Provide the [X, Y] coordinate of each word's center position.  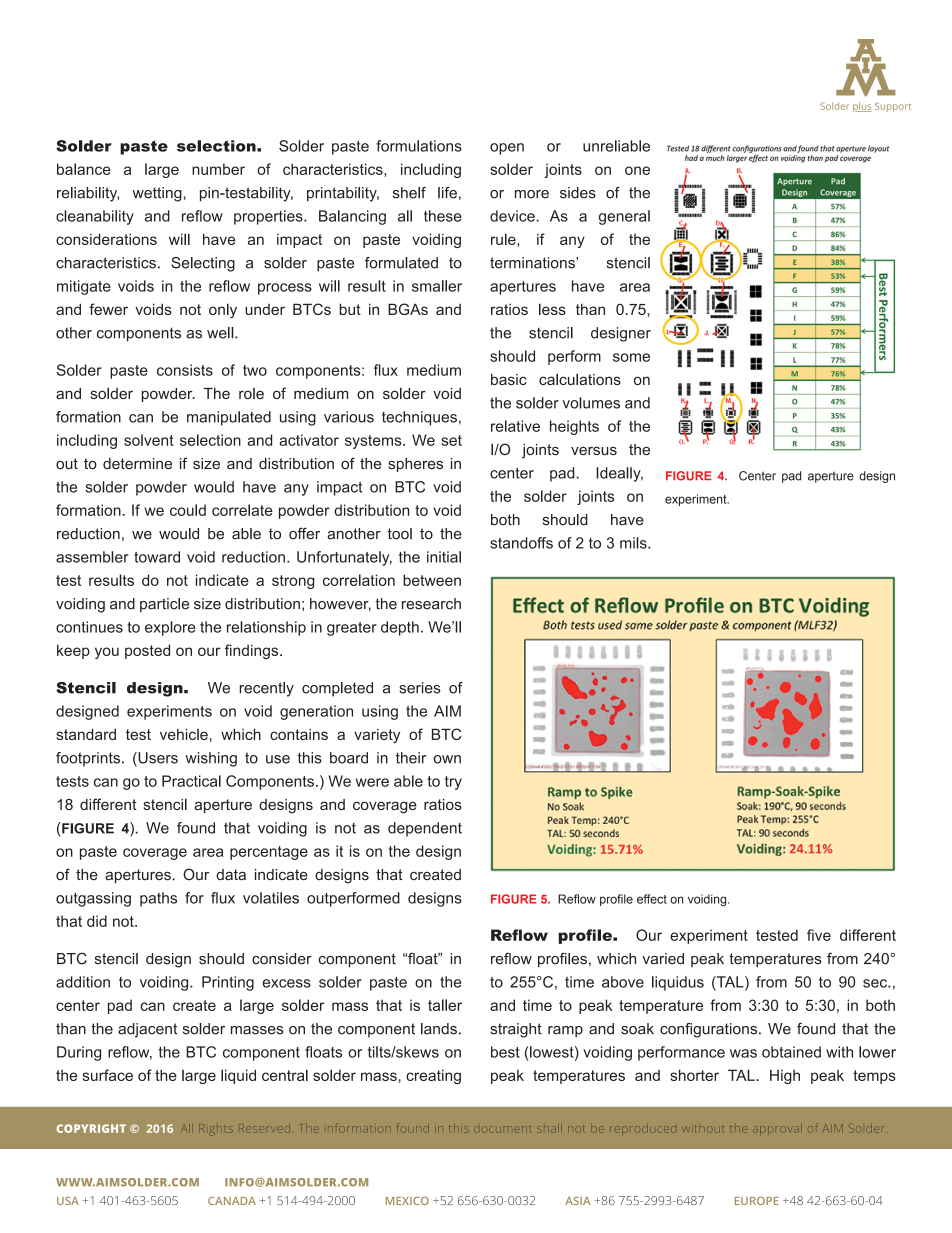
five [819, 935]
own [447, 759]
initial [444, 557]
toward [157, 557]
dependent [425, 829]
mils [634, 543]
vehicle [184, 734]
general [624, 217]
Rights [216, 1129]
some [631, 357]
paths [158, 899]
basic [509, 379]
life [447, 193]
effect [652, 899]
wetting [157, 194]
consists [185, 370]
